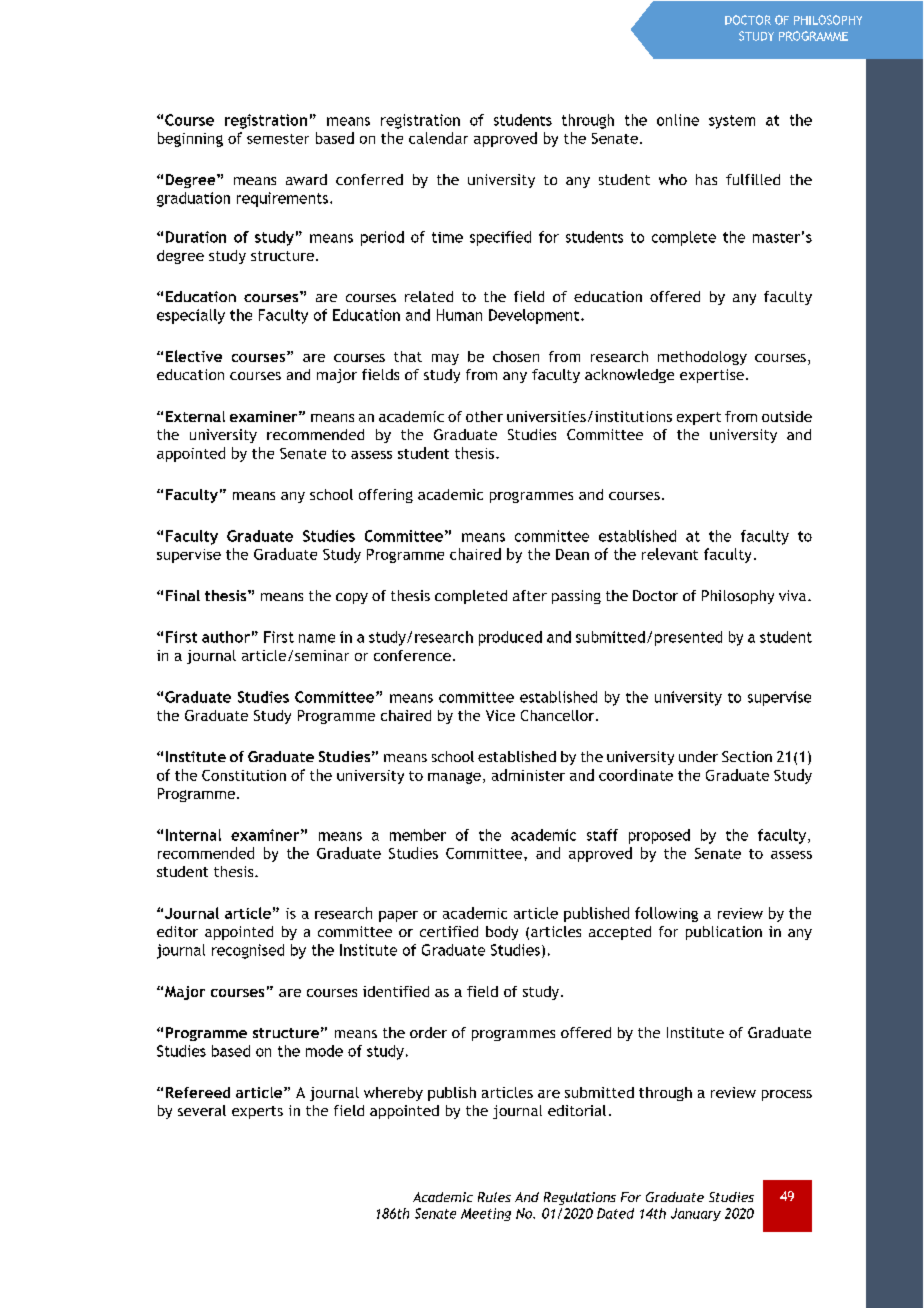  I want to click on External, so click(195, 416).
